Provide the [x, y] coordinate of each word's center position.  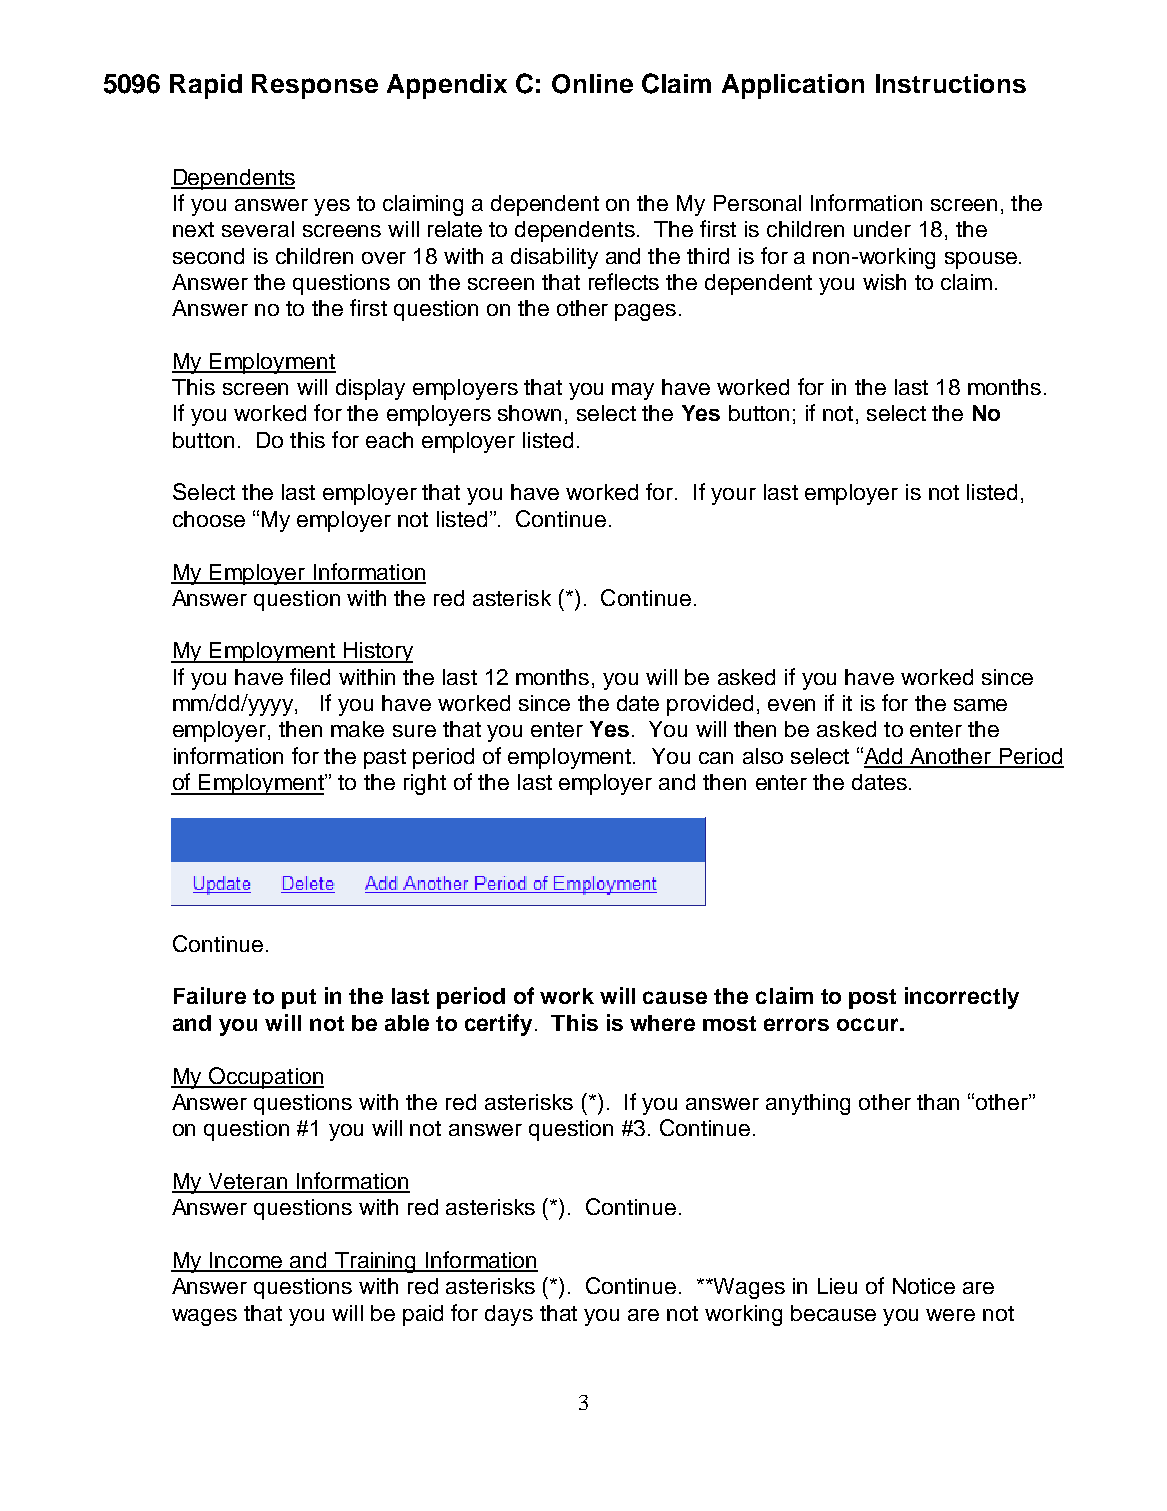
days [509, 1315]
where [662, 1023]
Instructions [951, 83]
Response [315, 86]
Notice [924, 1286]
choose [209, 519]
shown [529, 413]
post [872, 999]
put [299, 999]
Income [246, 1261]
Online [592, 84]
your [733, 496]
